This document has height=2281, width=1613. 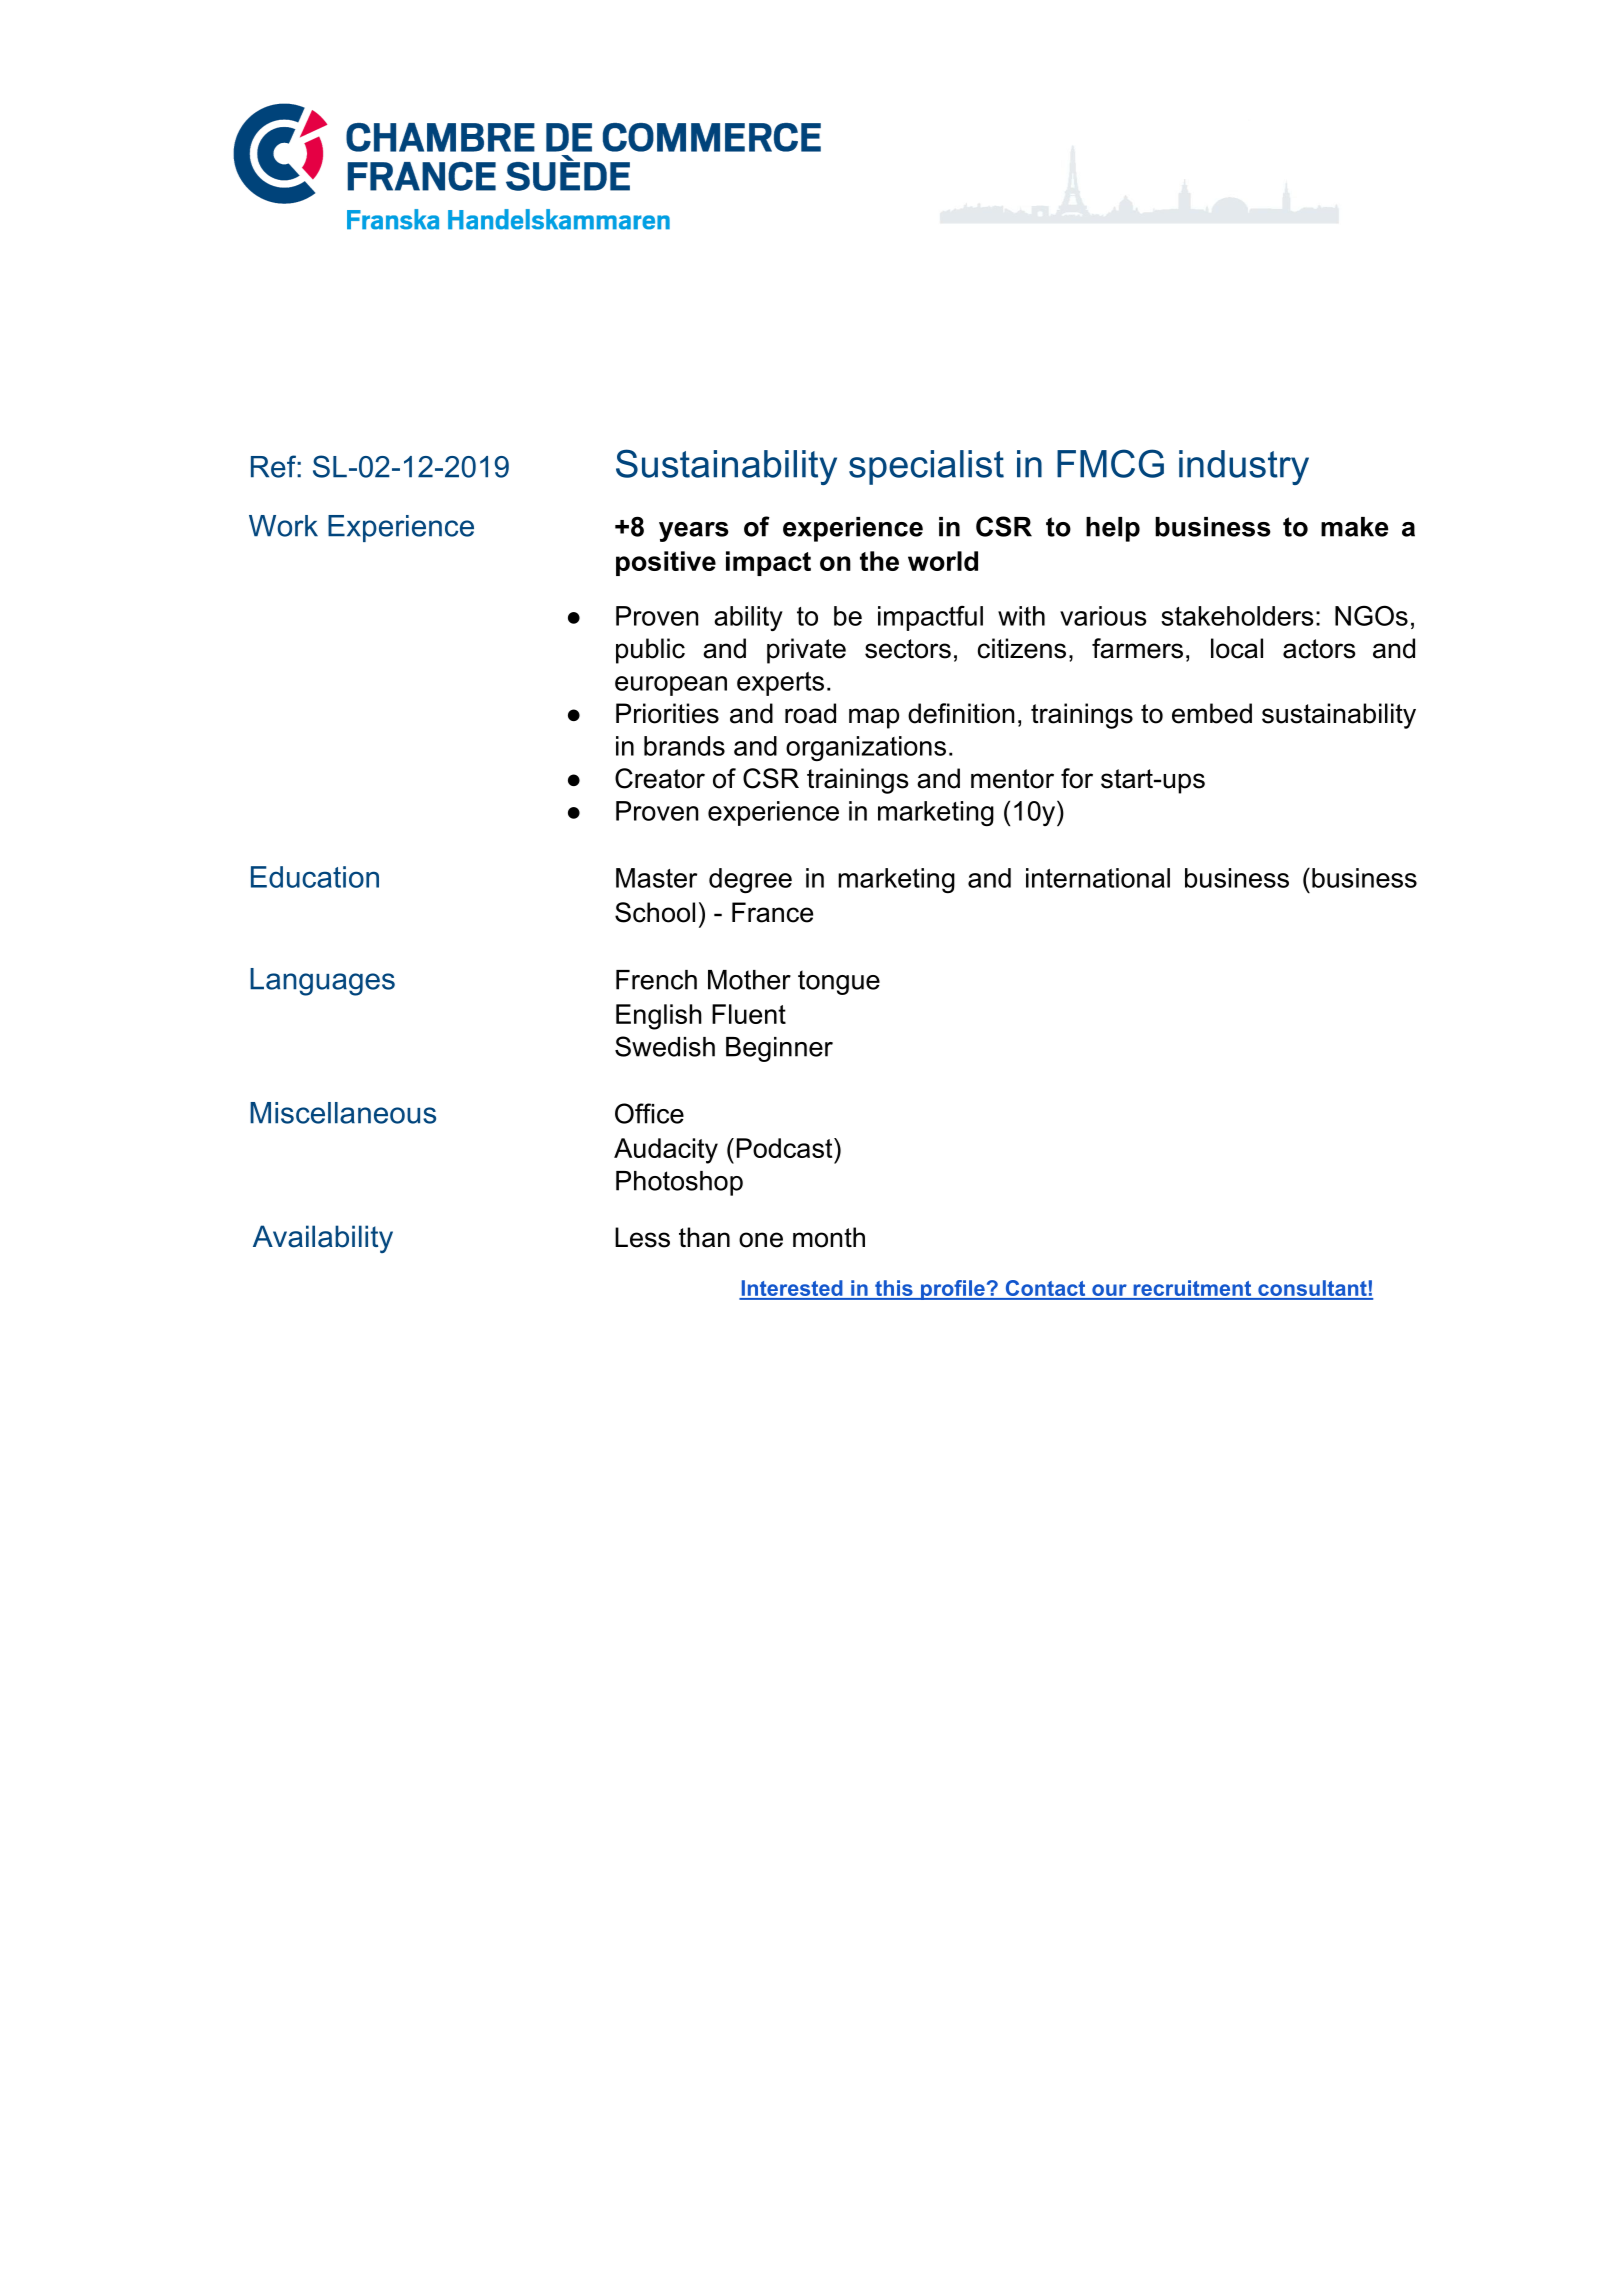 I want to click on specialist, so click(x=926, y=467).
